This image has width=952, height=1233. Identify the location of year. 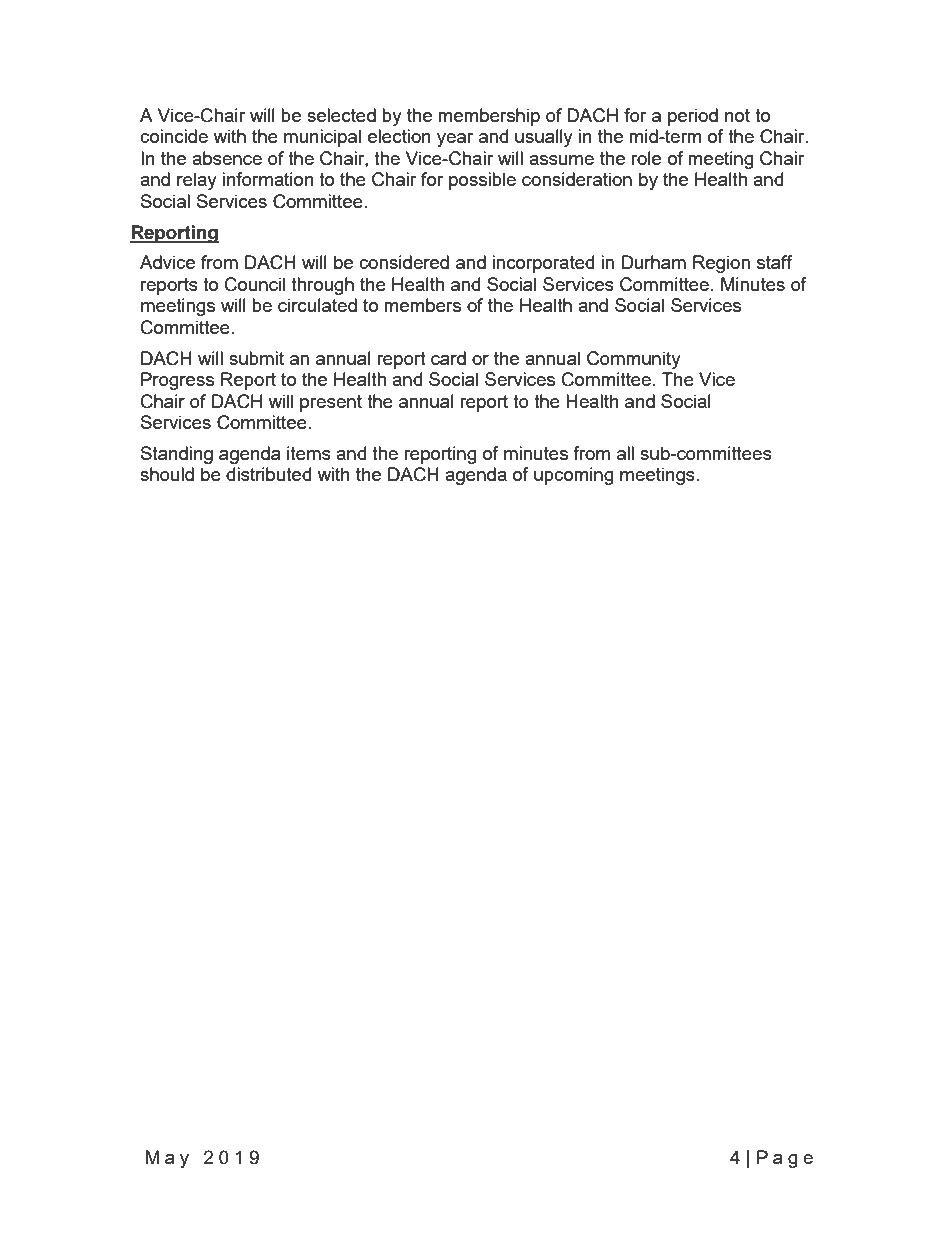
(455, 140).
